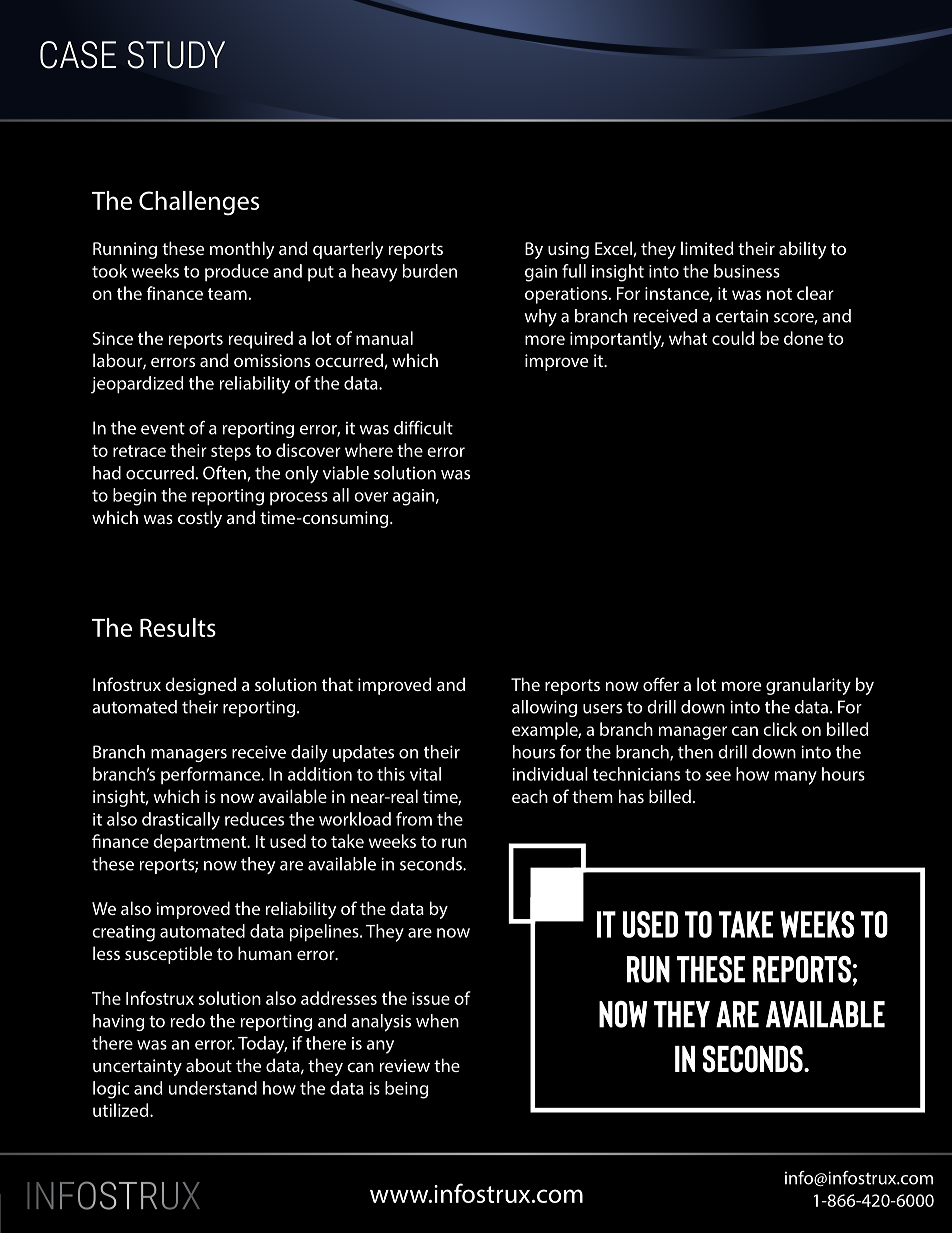 The image size is (952, 1233). What do you see at coordinates (707, 248) in the screenshot?
I see `limited` at bounding box center [707, 248].
